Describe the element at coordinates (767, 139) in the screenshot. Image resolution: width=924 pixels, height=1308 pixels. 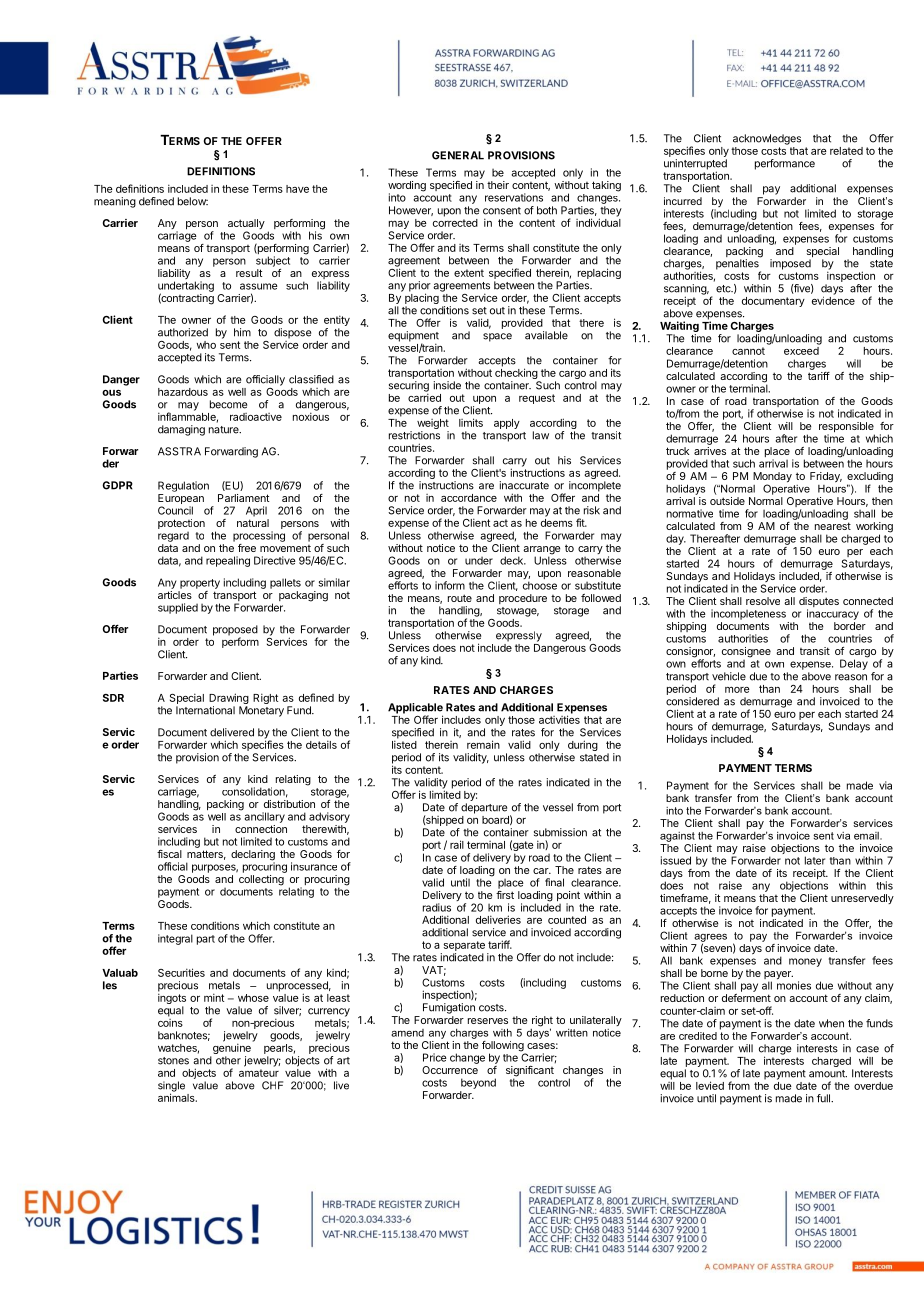
I see `acknowledges` at that location.
